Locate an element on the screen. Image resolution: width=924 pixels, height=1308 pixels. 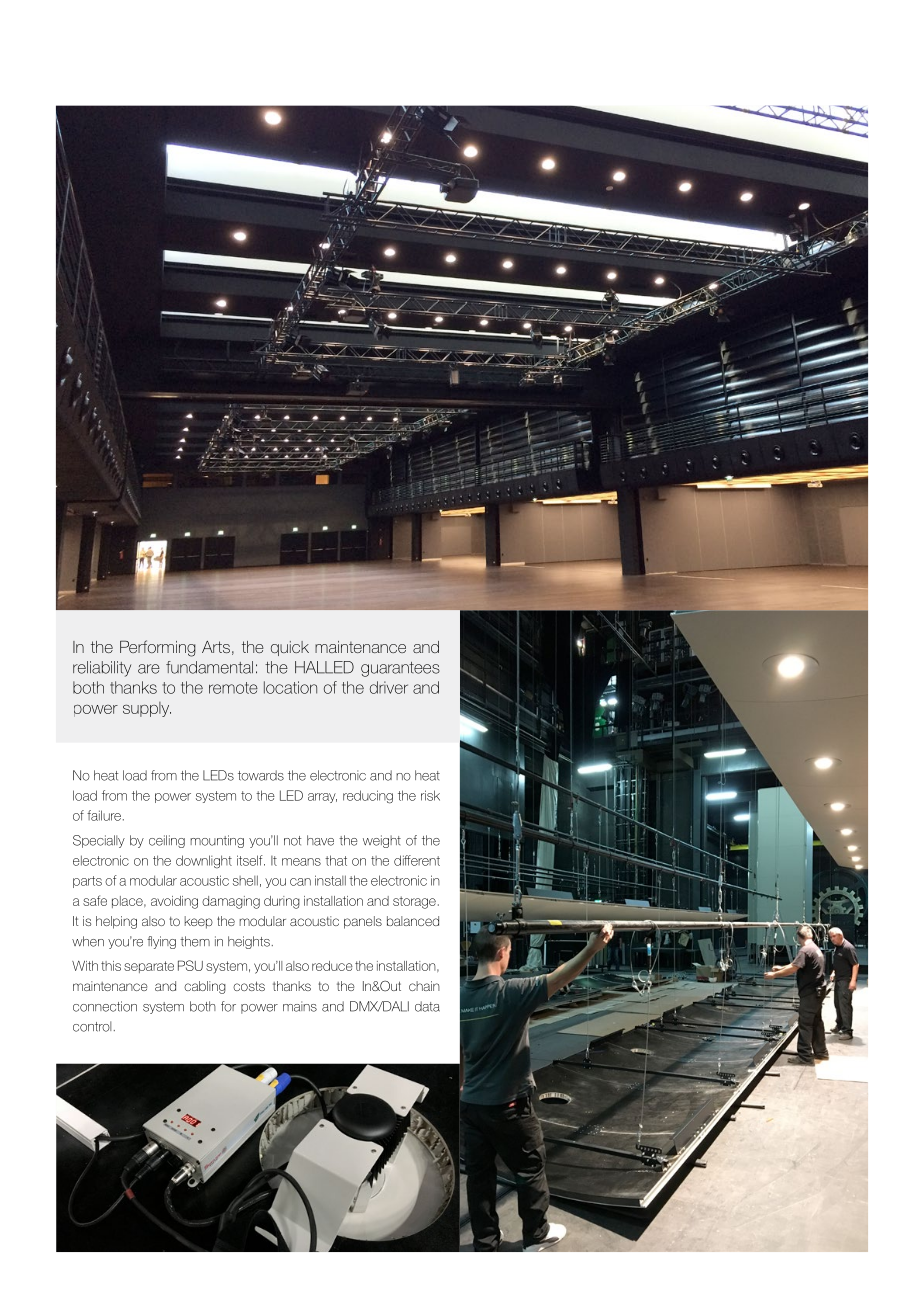
data is located at coordinates (427, 1006).
